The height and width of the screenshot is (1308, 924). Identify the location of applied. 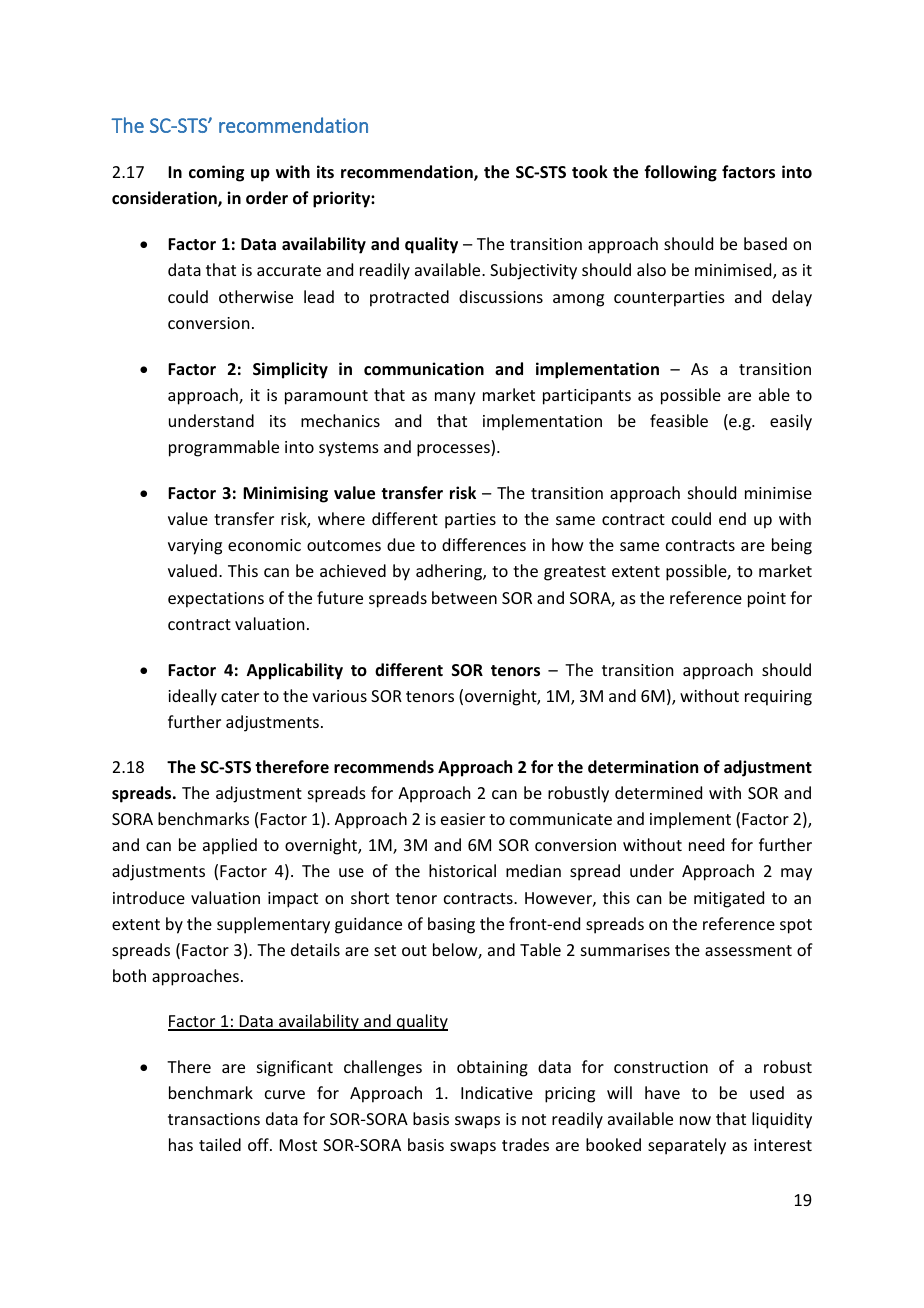
(230, 846).
